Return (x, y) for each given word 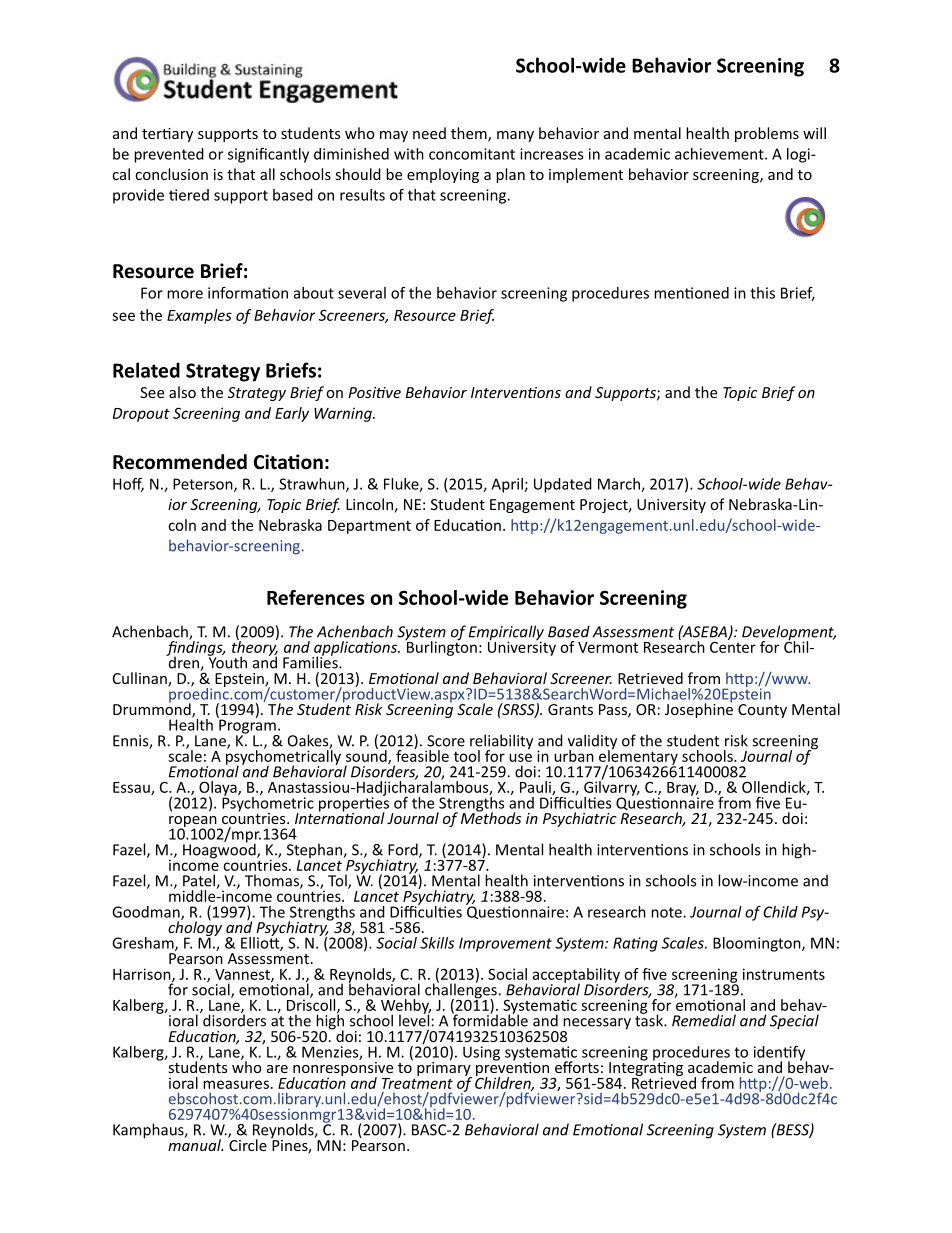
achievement (720, 154)
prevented (169, 155)
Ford (404, 850)
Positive (374, 392)
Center (733, 646)
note (667, 912)
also (182, 392)
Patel (200, 881)
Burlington (441, 647)
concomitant (472, 154)
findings (195, 648)
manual (195, 1144)
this (762, 293)
